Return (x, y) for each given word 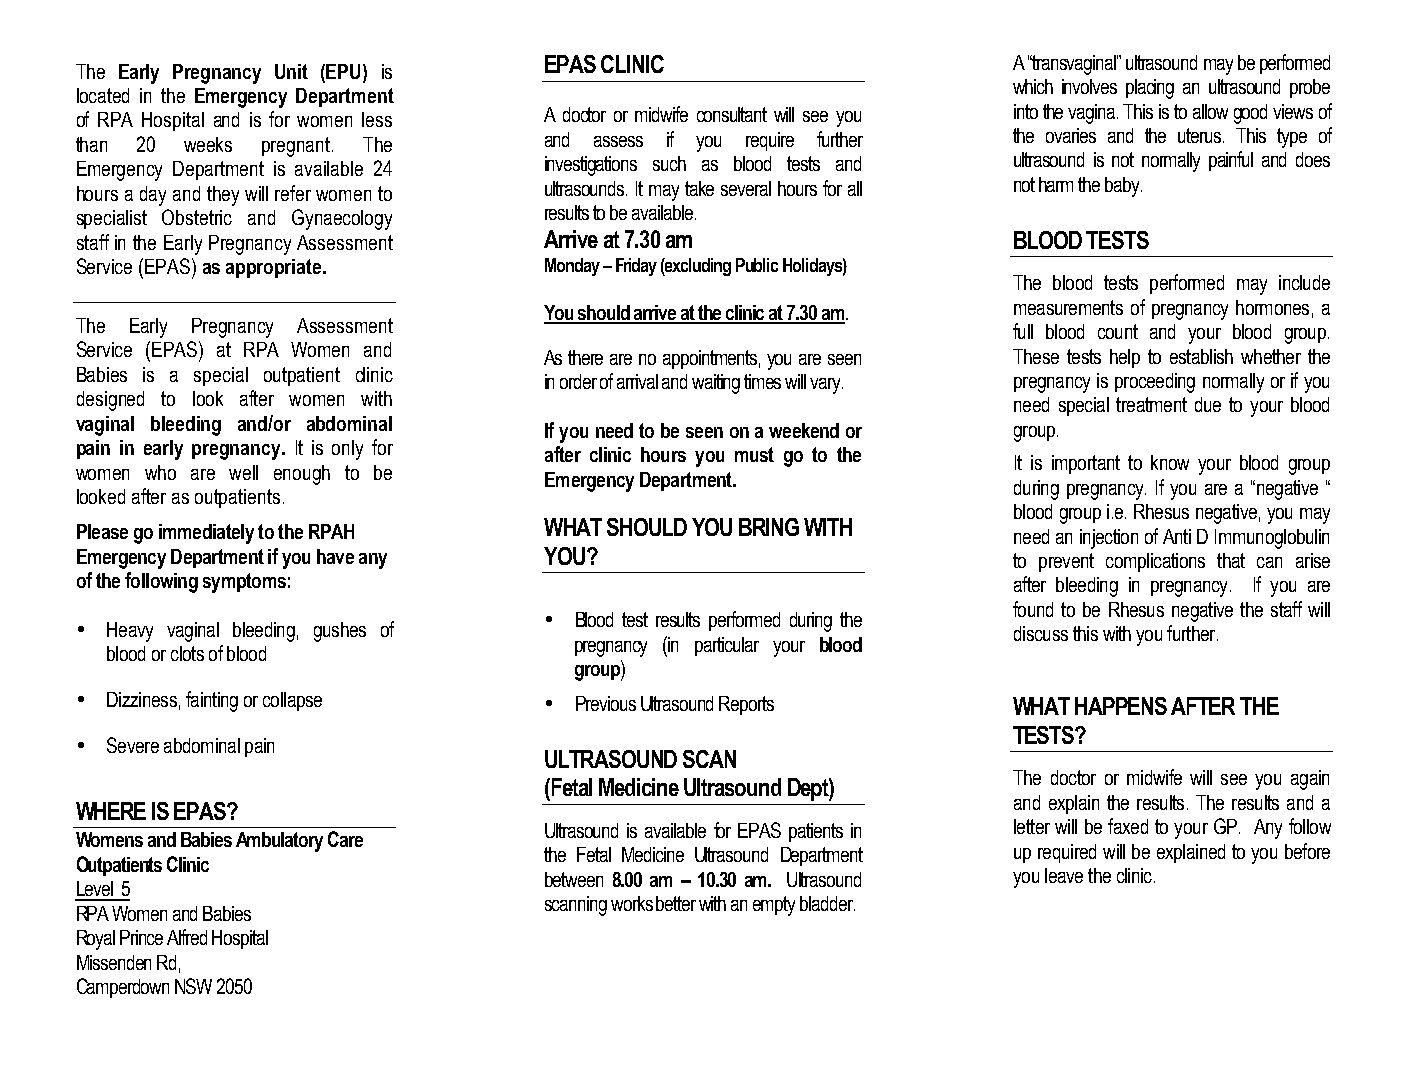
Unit (291, 71)
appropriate (275, 268)
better (676, 903)
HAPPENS (1121, 706)
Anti (1177, 536)
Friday (636, 267)
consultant (732, 114)
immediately (206, 534)
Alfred (187, 937)
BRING (769, 527)
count (1118, 331)
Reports (746, 705)
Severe (133, 745)
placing (1150, 89)
